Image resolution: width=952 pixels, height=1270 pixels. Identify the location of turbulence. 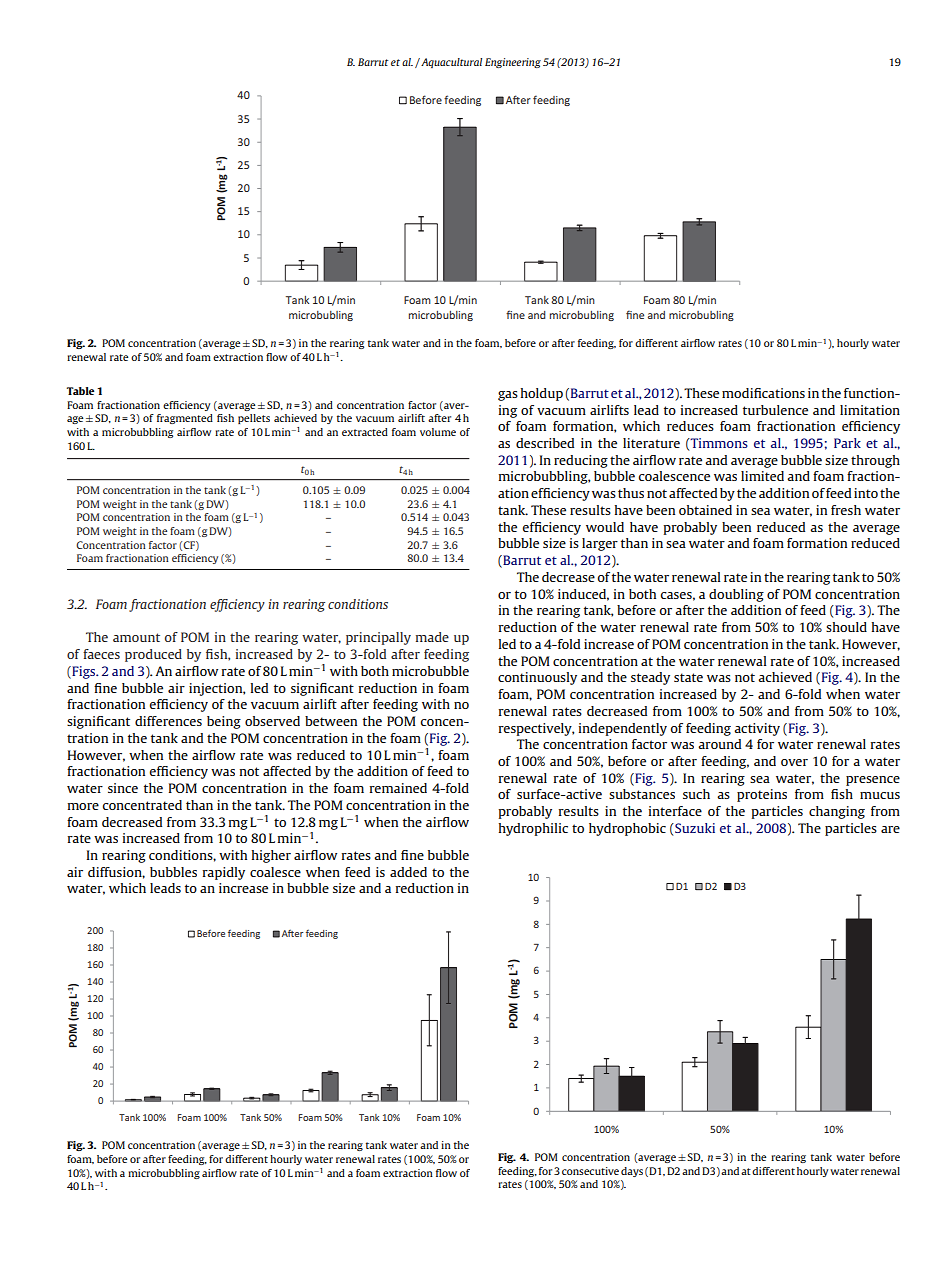
(775, 410).
